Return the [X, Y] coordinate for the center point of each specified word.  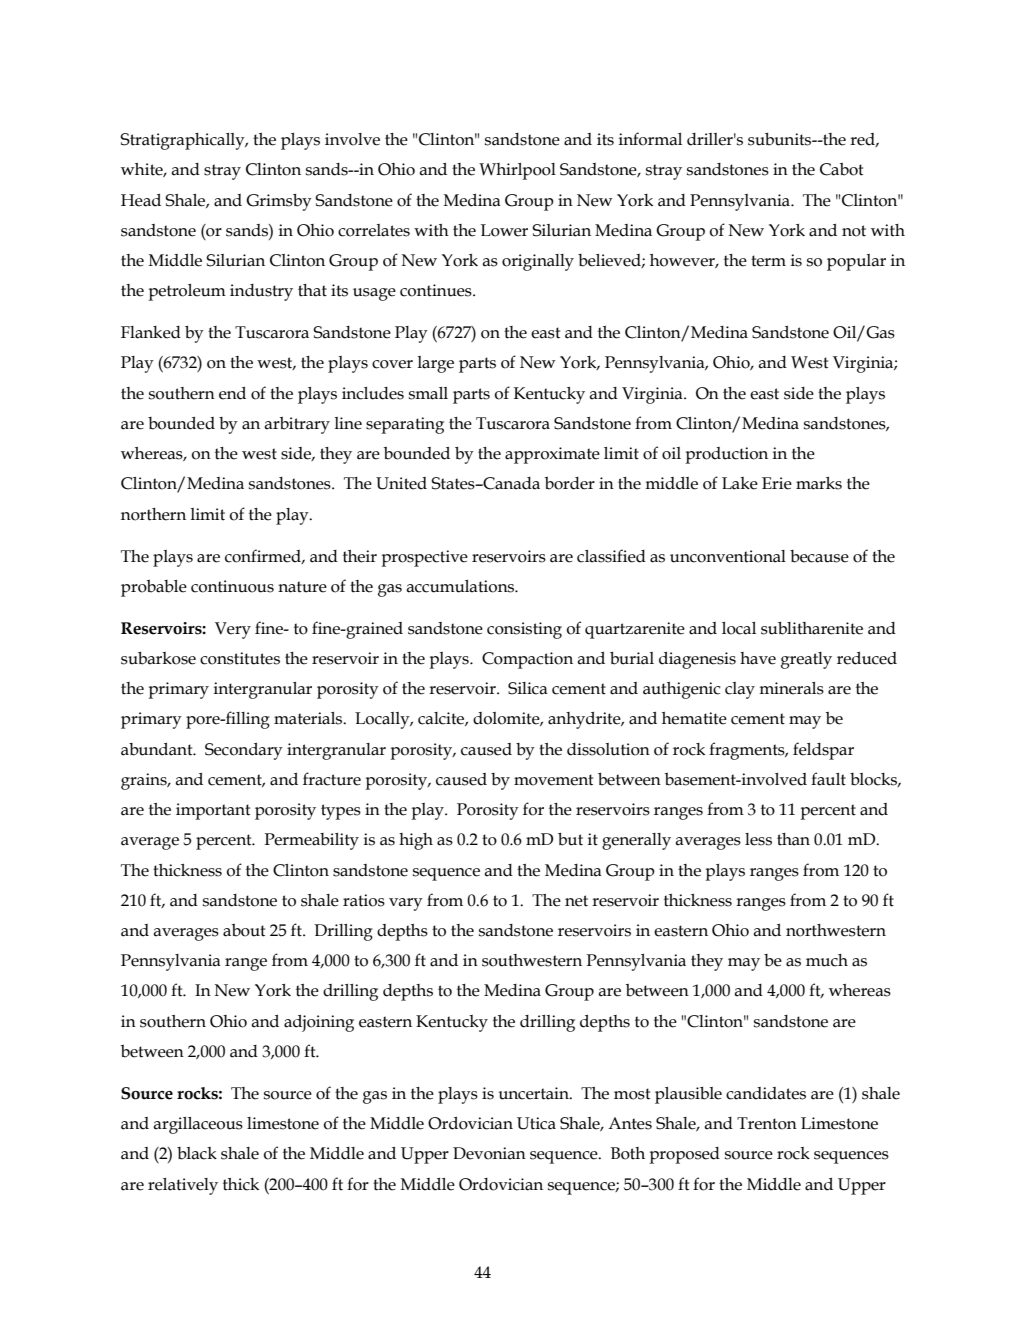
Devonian [489, 1153]
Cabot [841, 169]
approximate [552, 455]
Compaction [527, 660]
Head [141, 200]
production [727, 455]
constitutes [240, 658]
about [244, 930]
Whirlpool [517, 171]
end [232, 393]
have [758, 658]
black [197, 1153]
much [827, 960]
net [576, 901]
